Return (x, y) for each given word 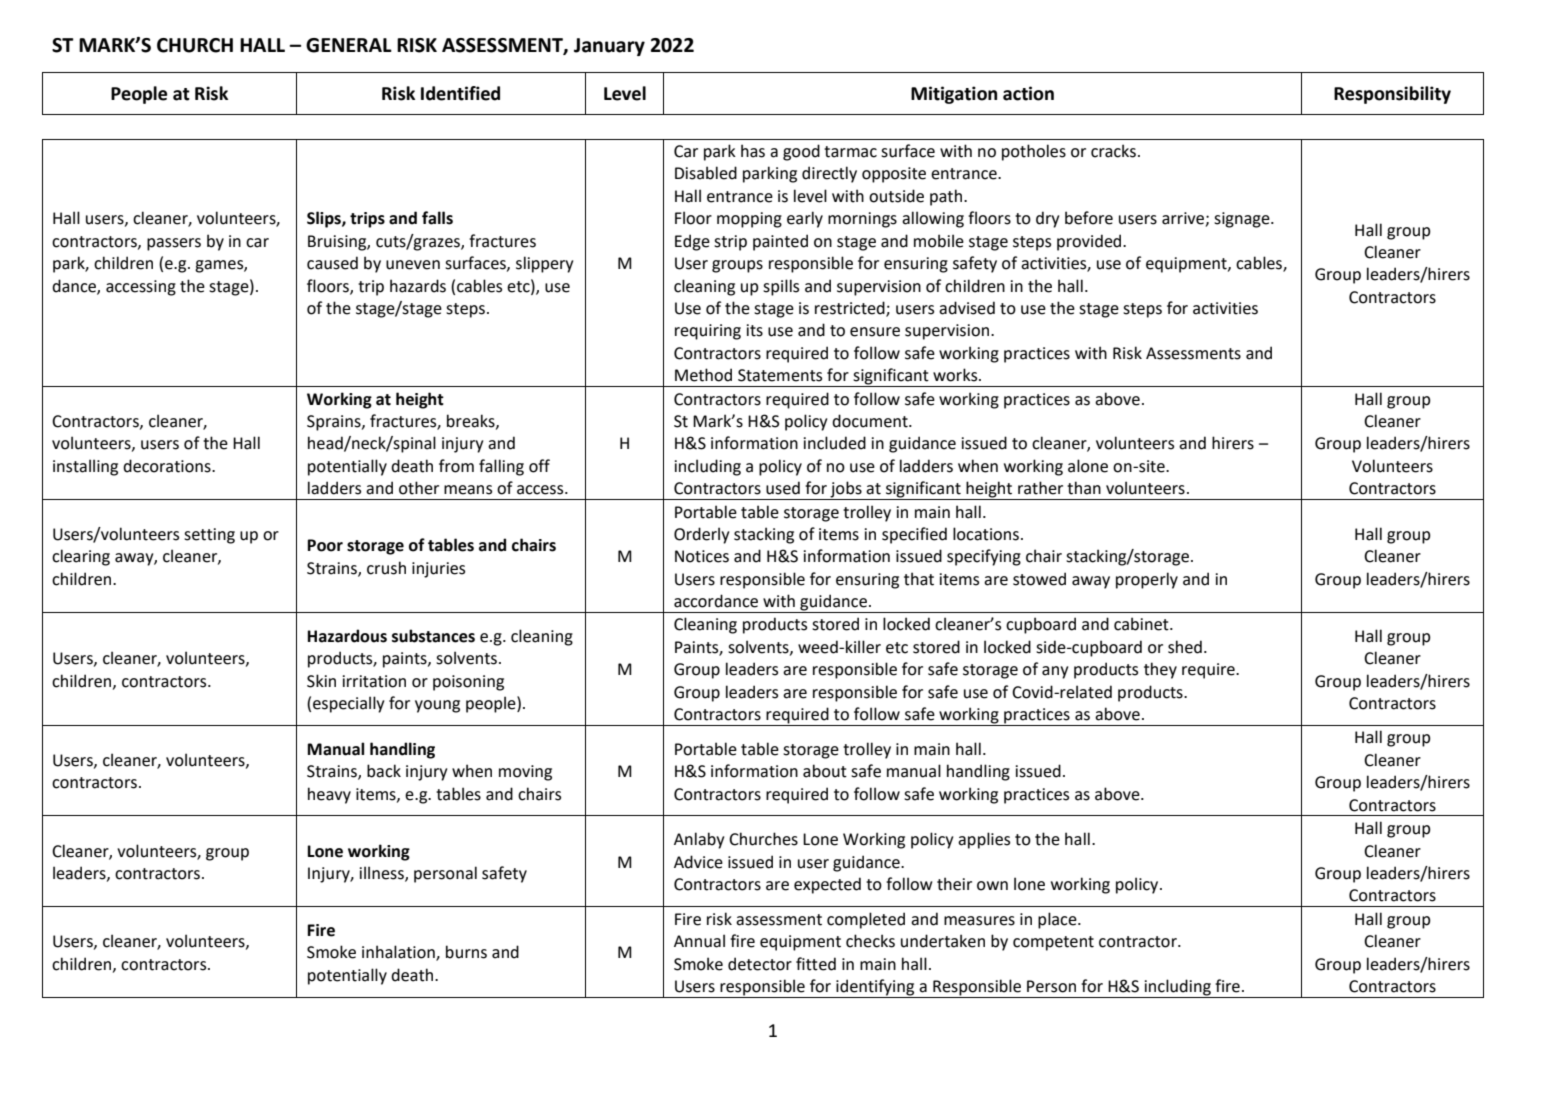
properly (1147, 580)
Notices (702, 556)
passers (174, 244)
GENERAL (349, 45)
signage (1243, 220)
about (825, 771)
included (835, 443)
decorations (168, 466)
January (609, 47)
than (1084, 488)
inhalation (399, 953)
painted (780, 242)
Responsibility (1392, 95)
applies (984, 840)
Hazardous (347, 636)
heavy (329, 795)
